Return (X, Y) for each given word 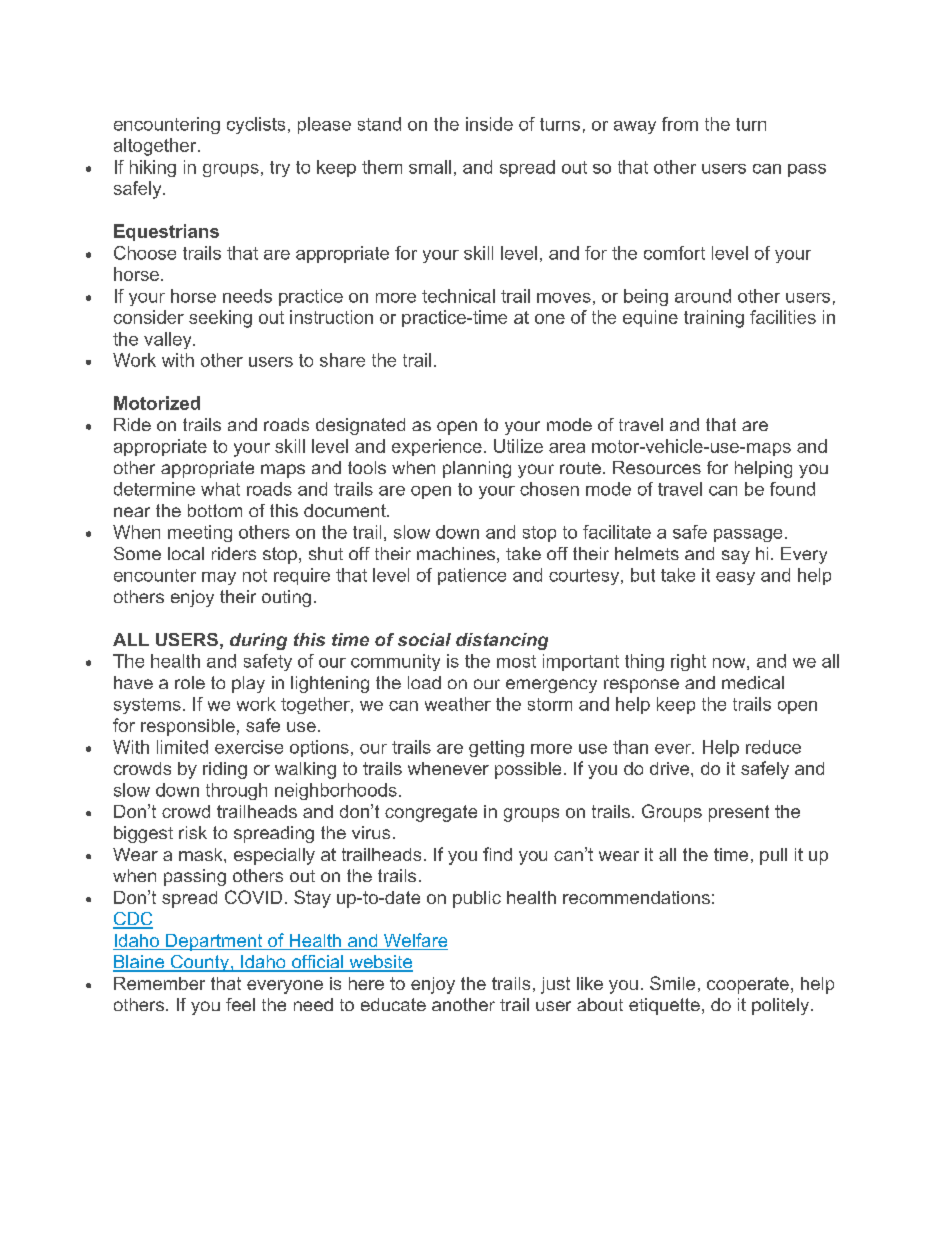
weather (458, 704)
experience (437, 447)
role (190, 682)
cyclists (256, 125)
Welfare (415, 941)
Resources (657, 467)
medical (753, 682)
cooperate (748, 985)
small (430, 167)
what (220, 489)
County (199, 963)
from (680, 124)
